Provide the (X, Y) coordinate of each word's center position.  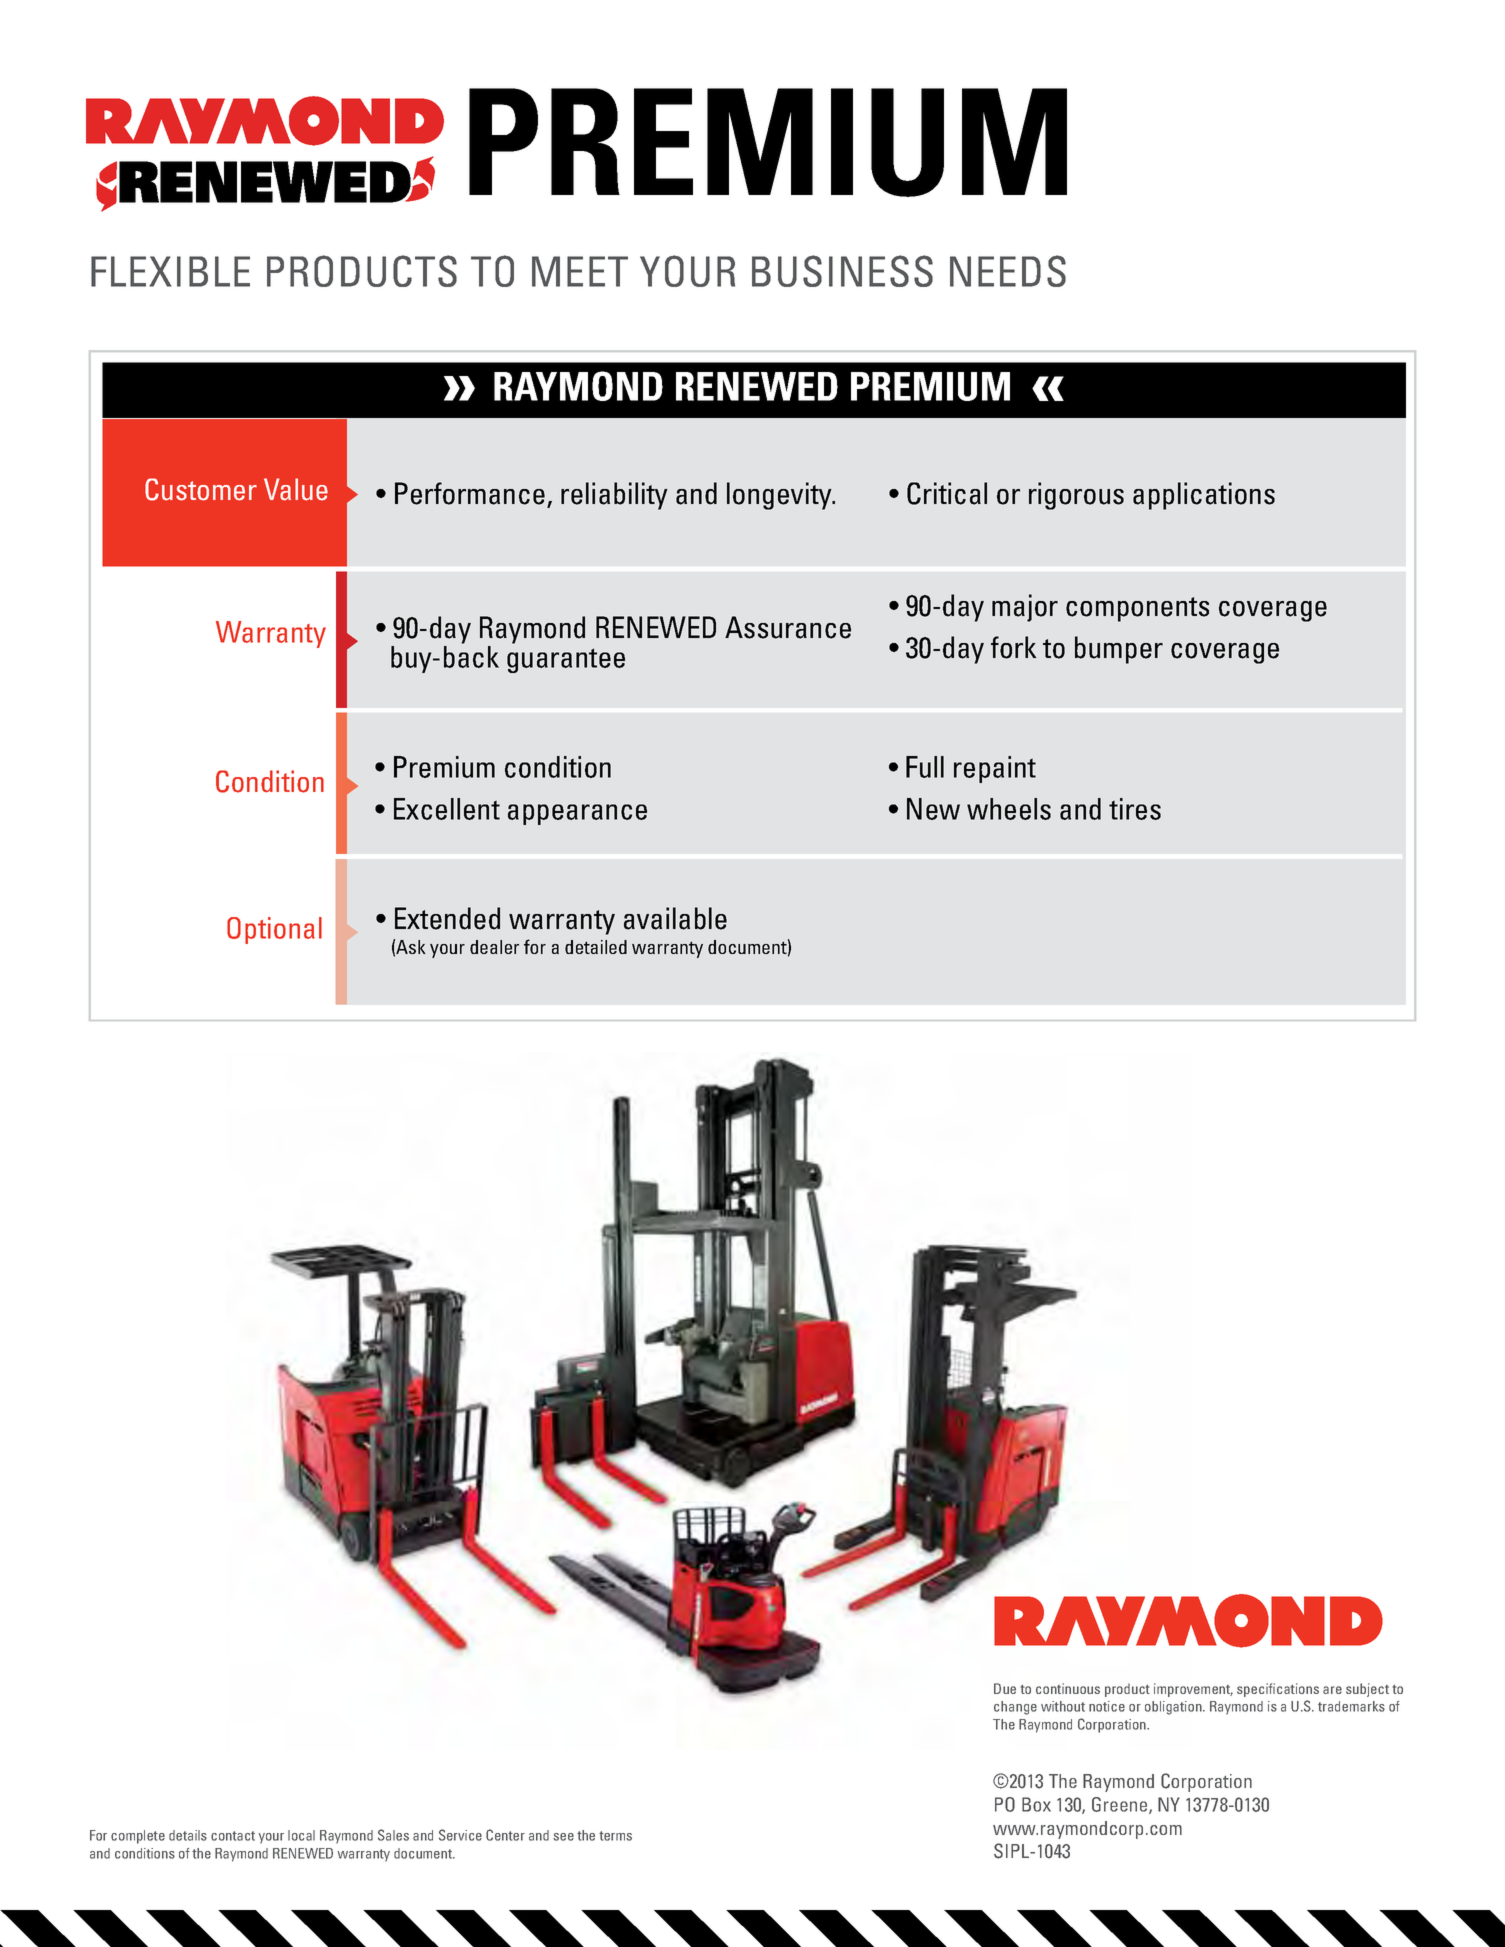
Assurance (788, 627)
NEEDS (1008, 271)
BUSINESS (842, 271)
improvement (1193, 1690)
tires (1135, 809)
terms (615, 1836)
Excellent (447, 809)
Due (1005, 1688)
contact (233, 1836)
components (1137, 609)
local (301, 1835)
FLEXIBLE (170, 271)
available (675, 918)
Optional (274, 930)
